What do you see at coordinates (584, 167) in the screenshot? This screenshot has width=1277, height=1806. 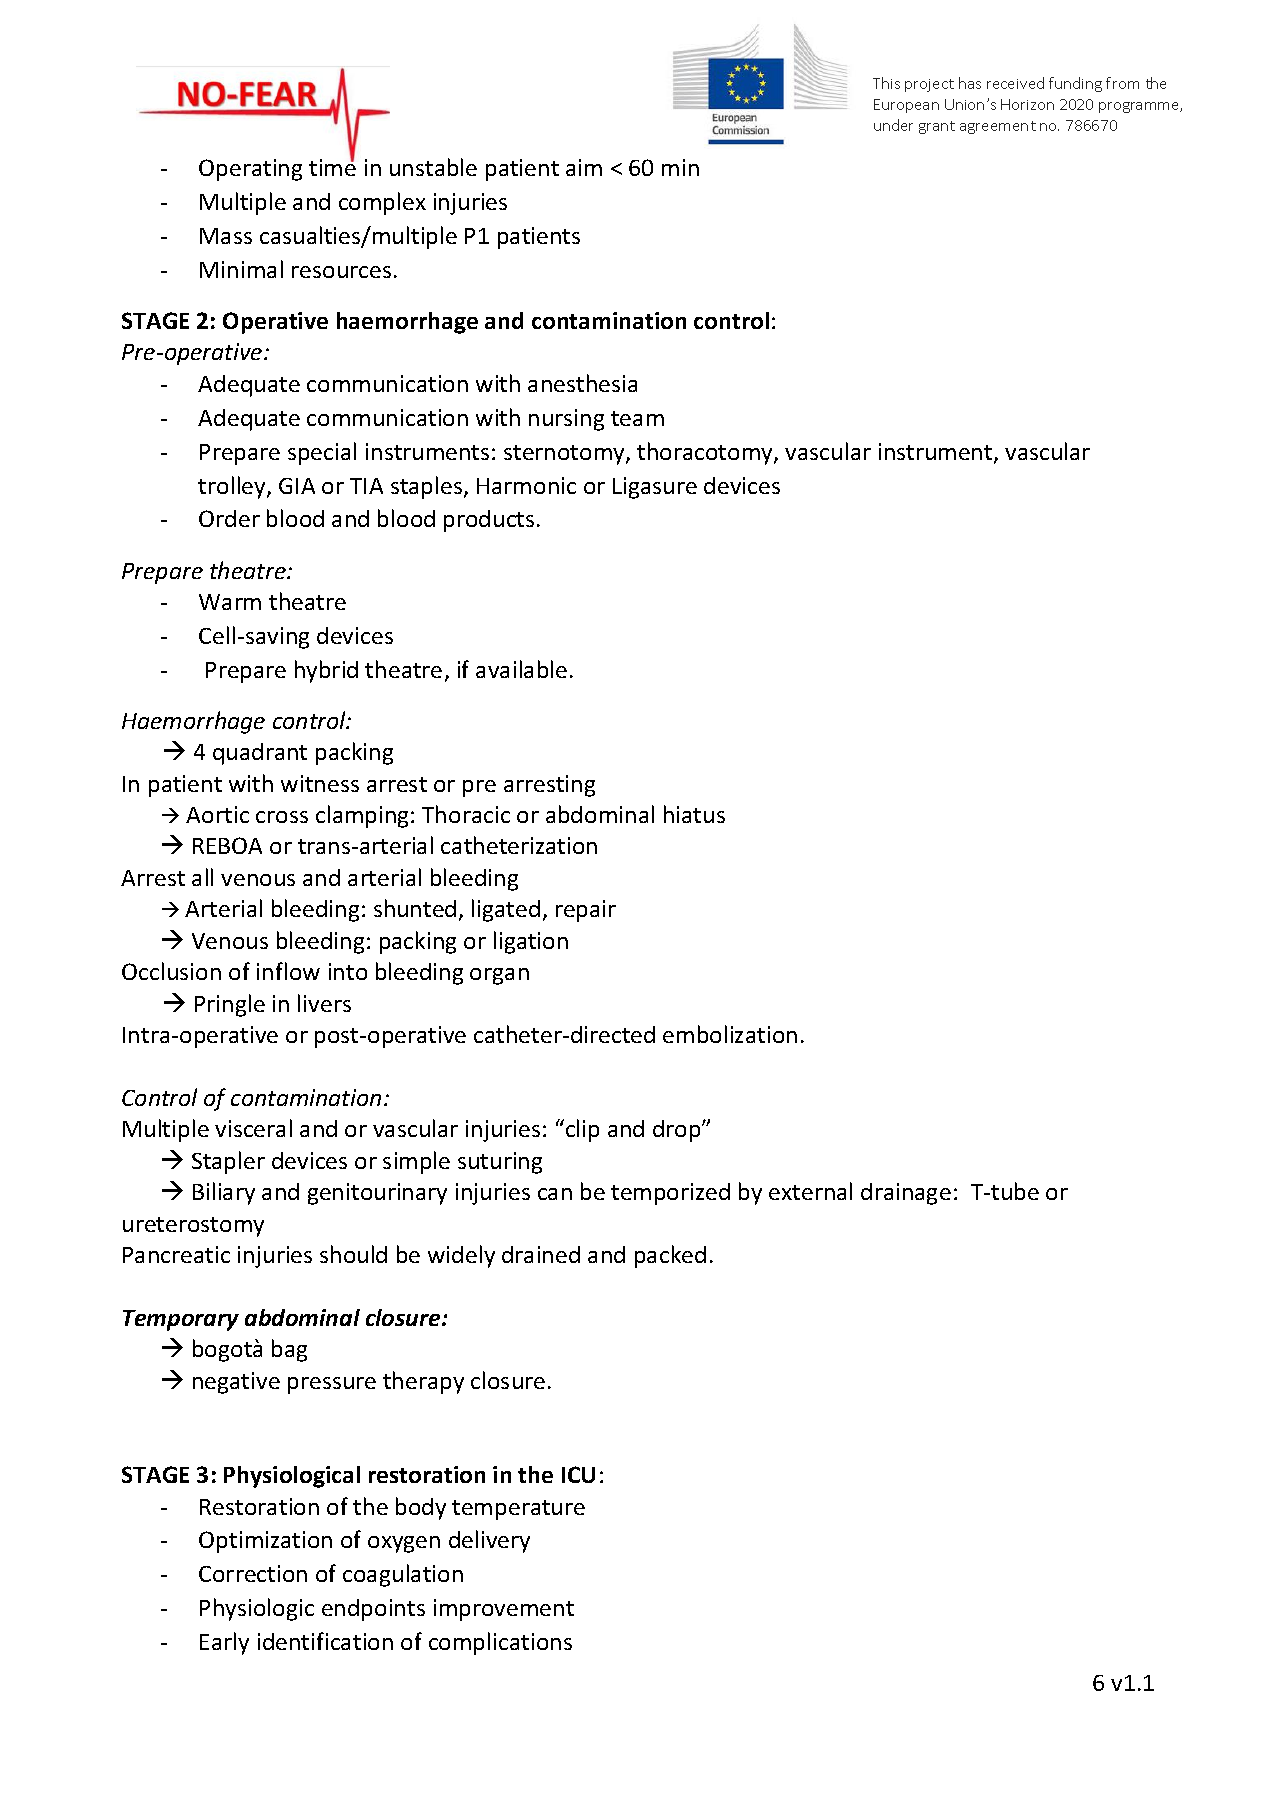 I see `aim` at bounding box center [584, 167].
